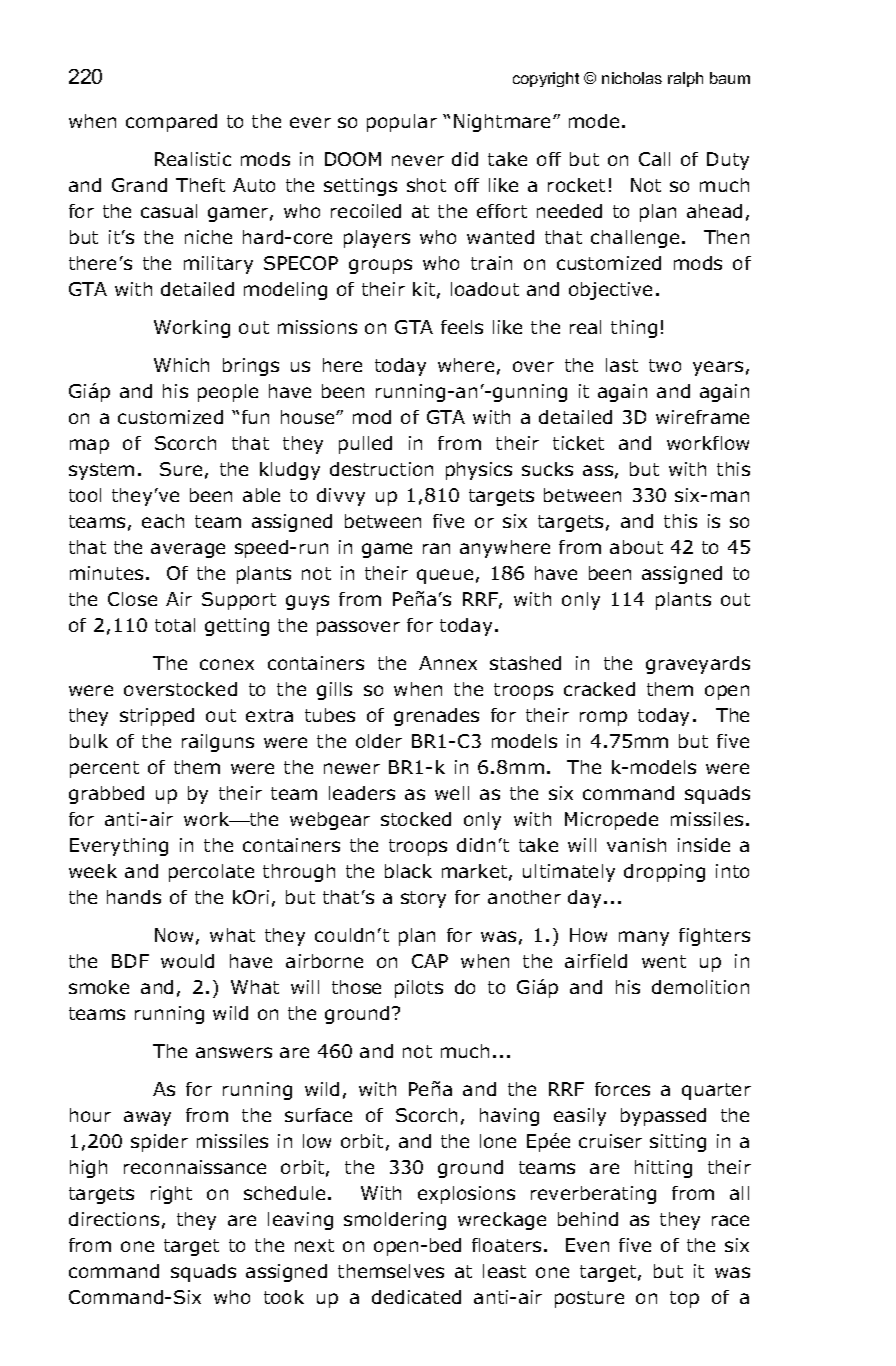  Describe the element at coordinates (365, 445) in the page. I see `pulled` at that location.
